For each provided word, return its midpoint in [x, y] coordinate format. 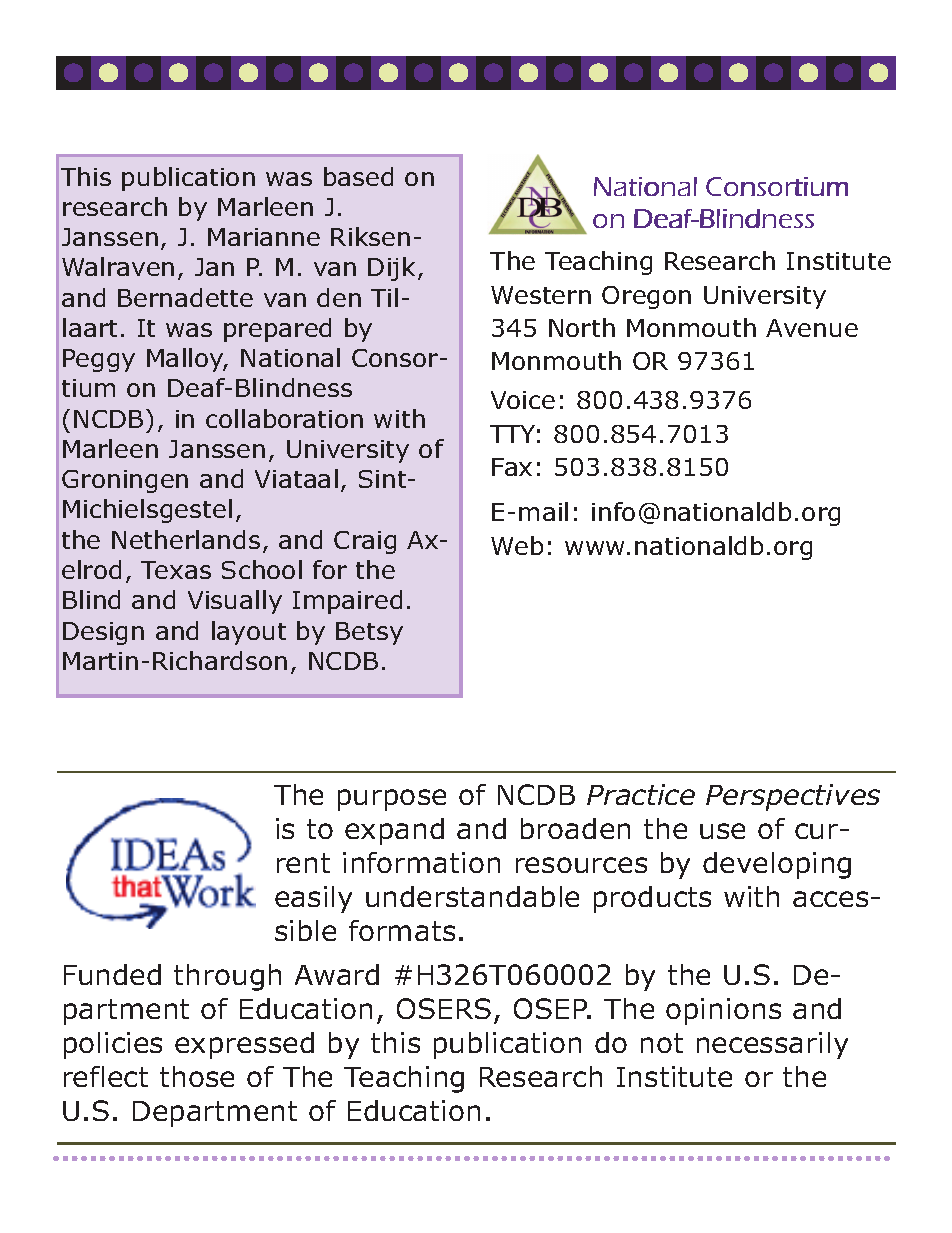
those [197, 1076]
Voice [523, 400]
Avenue [812, 328]
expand [394, 831]
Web [517, 545]
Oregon [646, 297]
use [722, 831]
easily [313, 899]
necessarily [772, 1045]
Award [337, 974]
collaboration [284, 418]
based [358, 176]
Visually [235, 602]
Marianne [264, 237]
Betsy [369, 633]
